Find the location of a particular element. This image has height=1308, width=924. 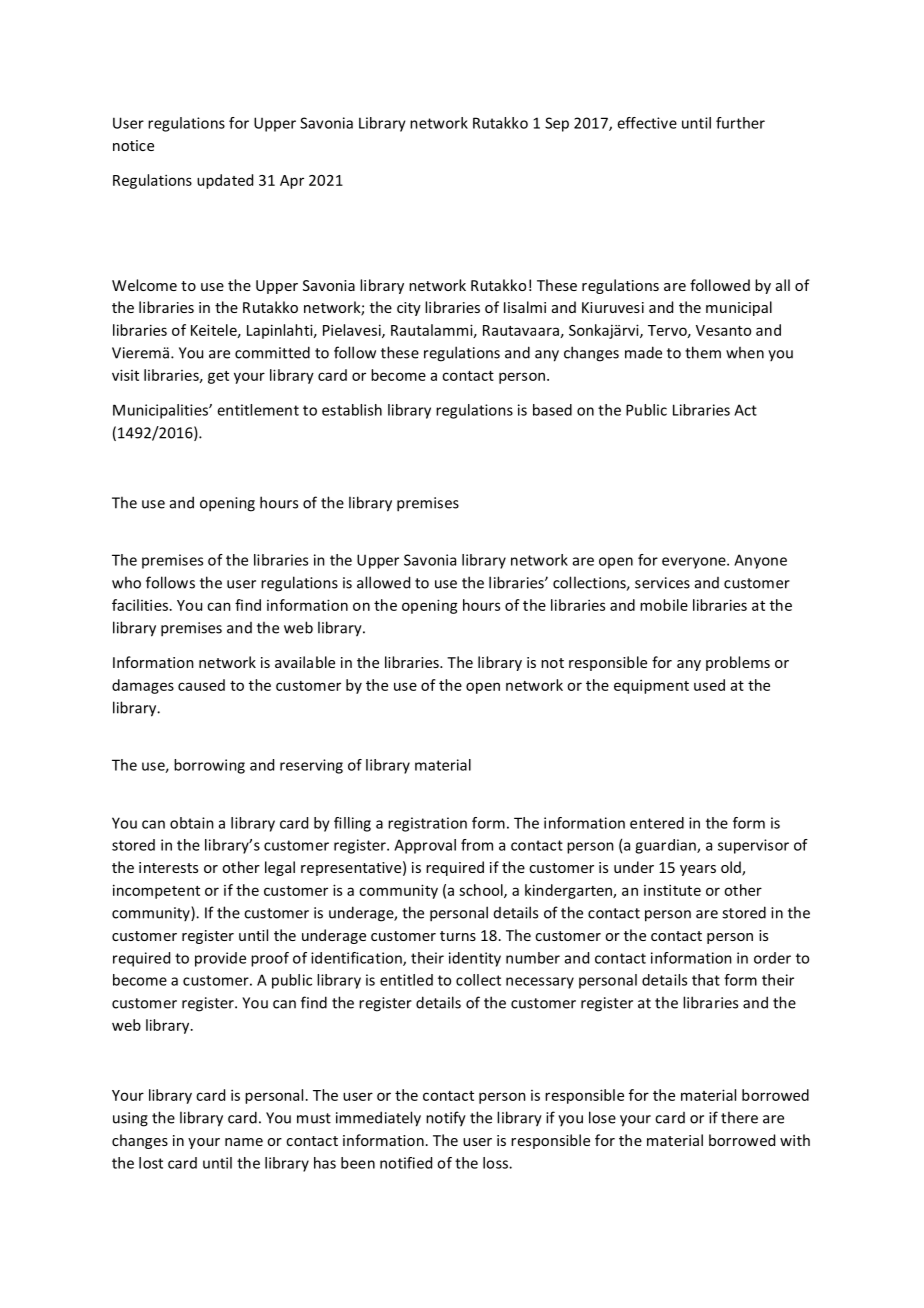

get is located at coordinates (218, 377).
